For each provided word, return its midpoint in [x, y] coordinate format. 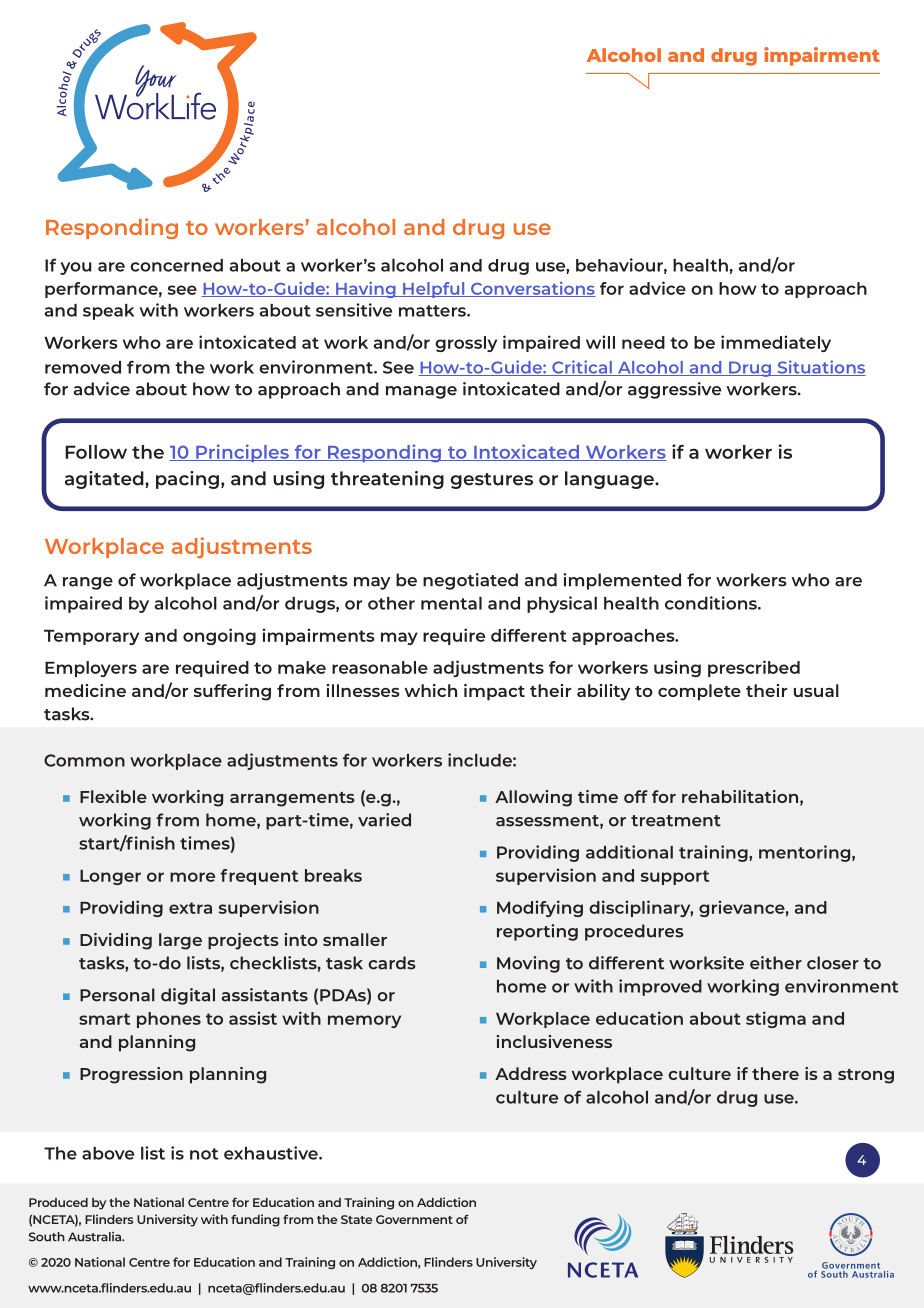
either [776, 963]
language [610, 480]
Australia [96, 1237]
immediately [776, 343]
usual [816, 690]
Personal [117, 995]
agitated [105, 480]
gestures [492, 481]
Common [84, 760]
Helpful [434, 290]
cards [392, 963]
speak [108, 312]
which [431, 690]
